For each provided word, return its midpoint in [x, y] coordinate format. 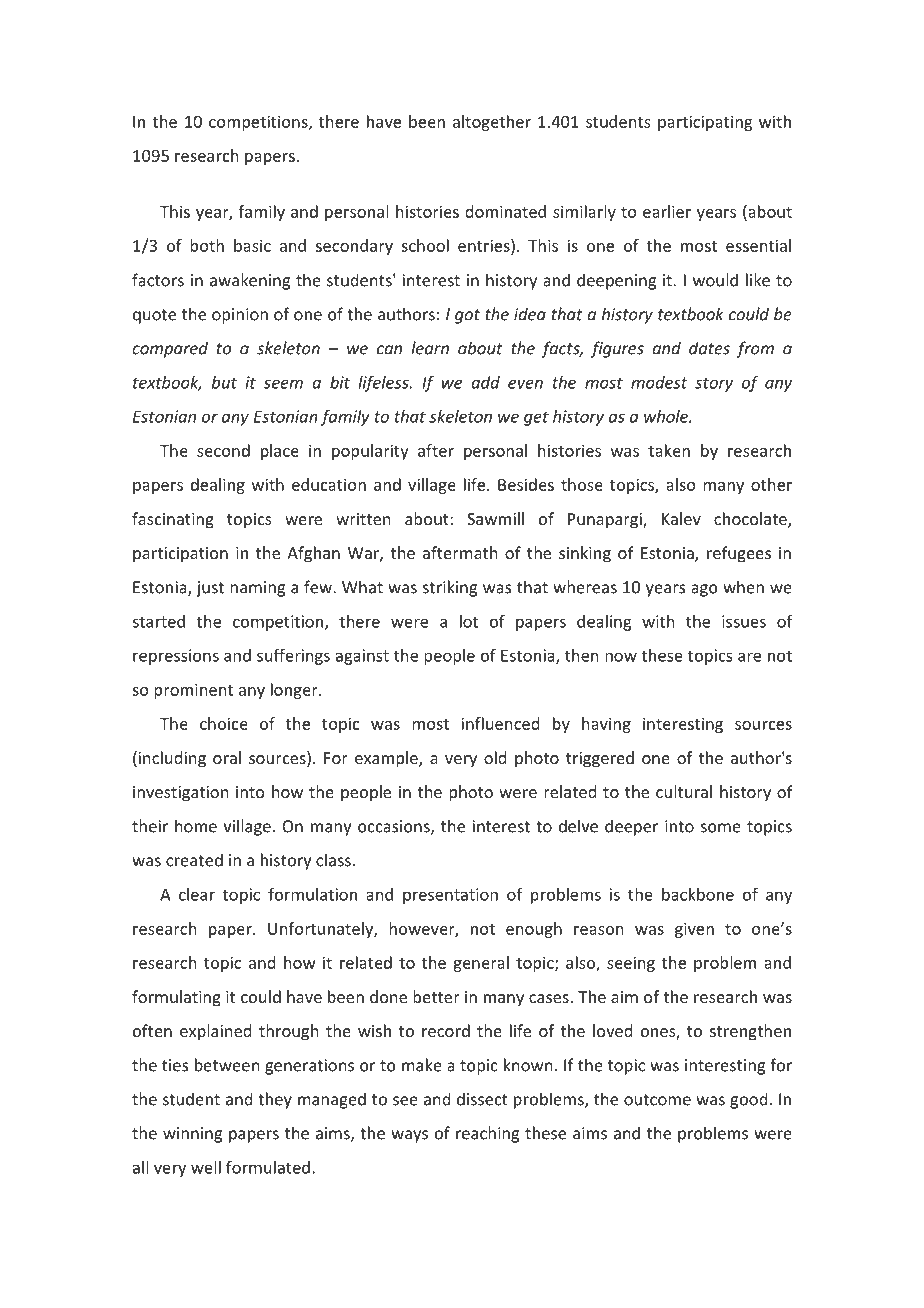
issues [744, 621]
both [207, 245]
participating [705, 123]
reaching [487, 1134]
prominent [193, 691]
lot [469, 621]
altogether [492, 123]
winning [192, 1135]
